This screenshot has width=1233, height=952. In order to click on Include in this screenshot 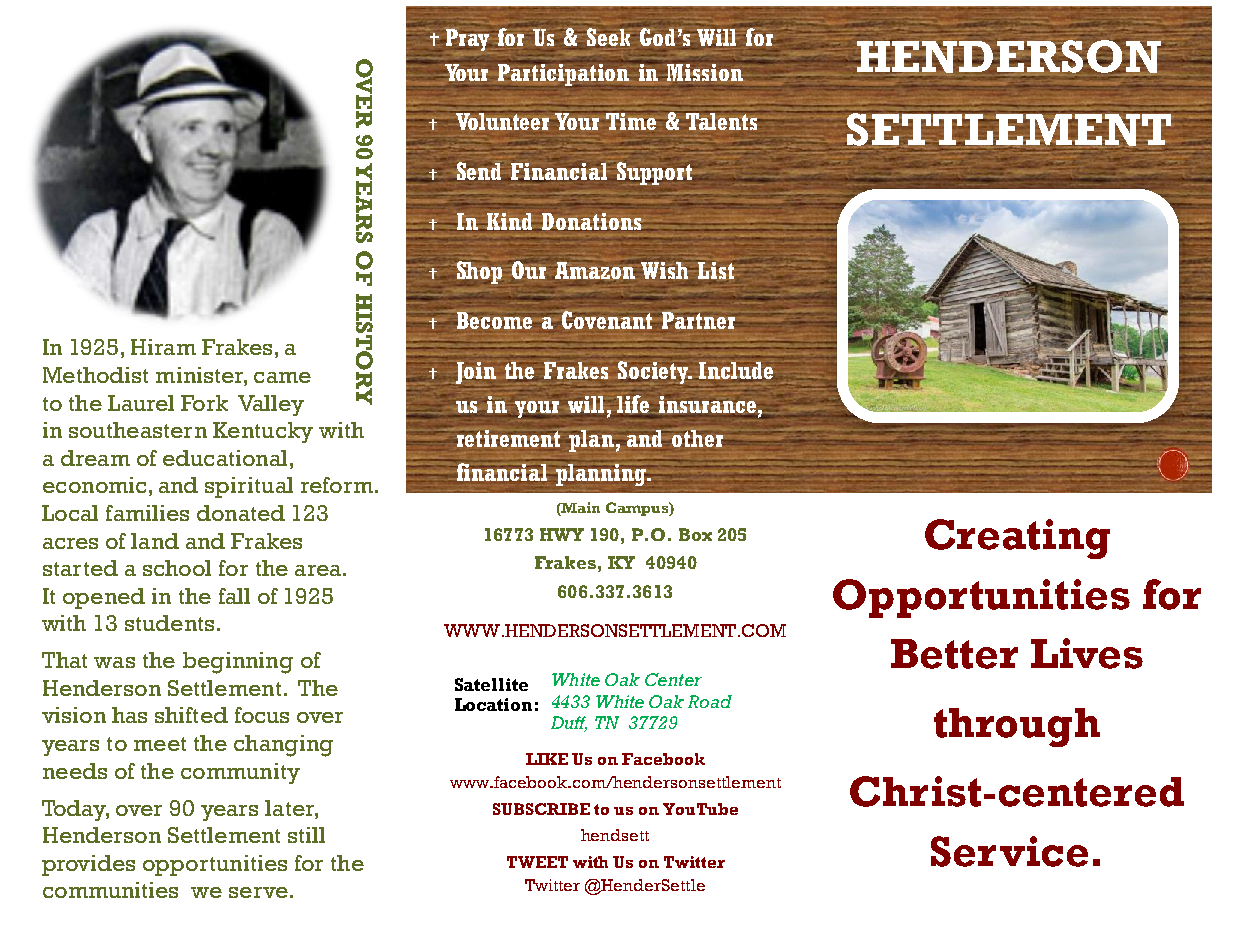, I will do `click(736, 370)`.
